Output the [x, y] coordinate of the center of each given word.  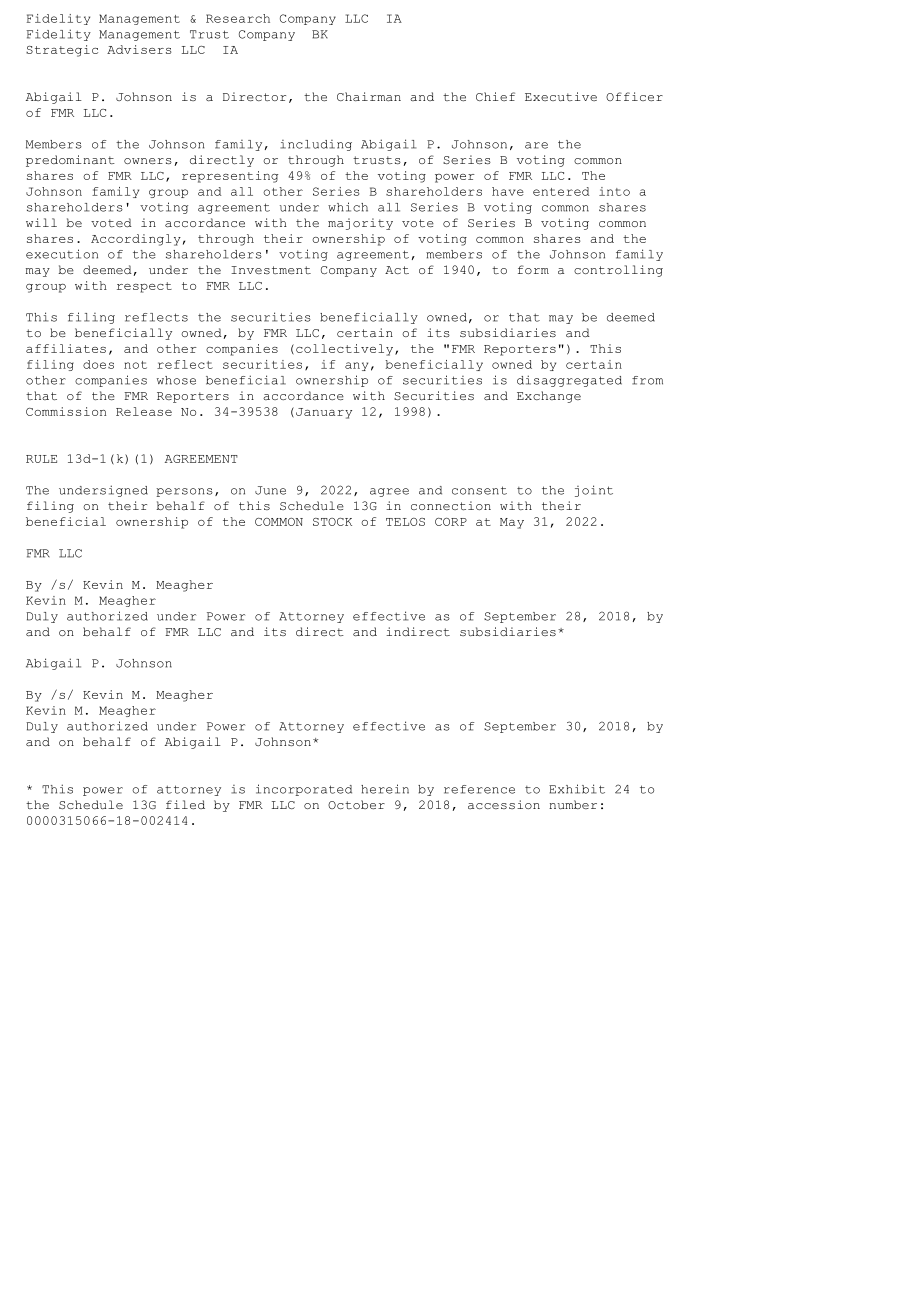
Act [397, 270]
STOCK [332, 522]
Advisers [139, 49]
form [533, 269]
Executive [561, 96]
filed [185, 804]
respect [144, 287]
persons [184, 492]
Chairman [369, 97]
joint [594, 491]
